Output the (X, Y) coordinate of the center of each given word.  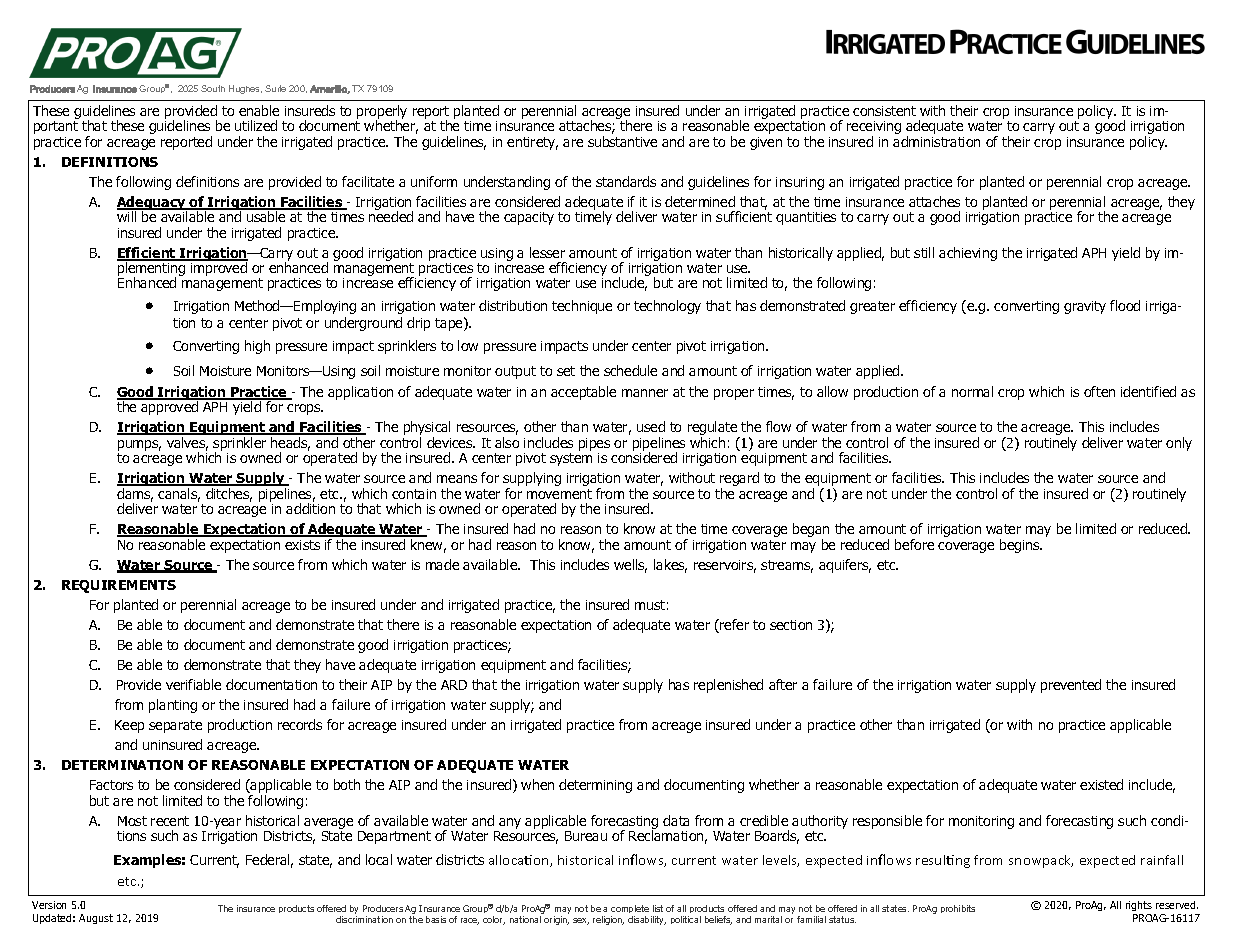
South (213, 88)
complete (630, 911)
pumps (139, 447)
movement (559, 494)
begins (1021, 546)
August (96, 919)
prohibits (958, 909)
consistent (884, 111)
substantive (622, 141)
